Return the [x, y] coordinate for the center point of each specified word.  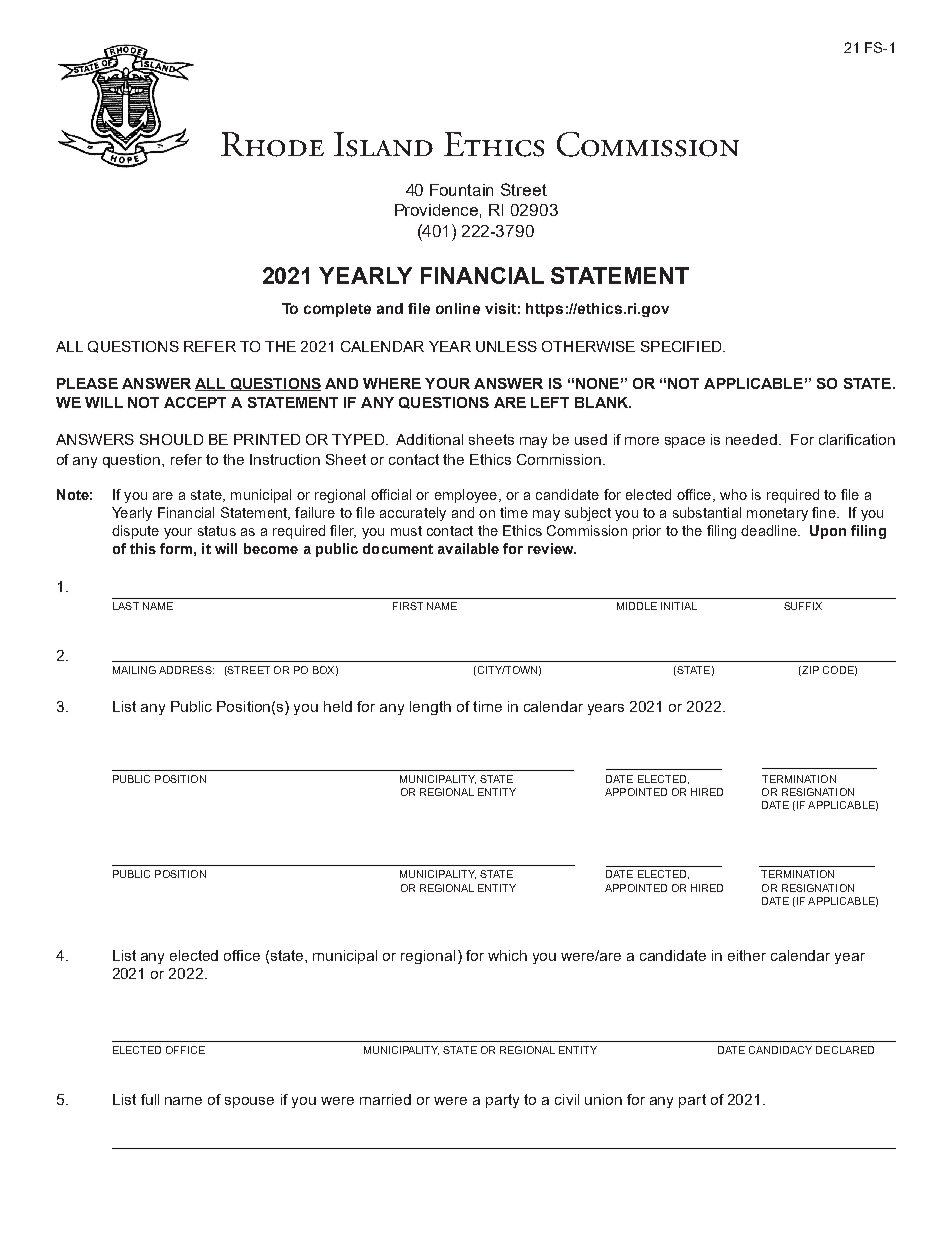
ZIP [810, 670]
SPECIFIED [682, 346]
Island [383, 144]
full [150, 1099]
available [468, 548]
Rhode [272, 144]
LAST [126, 606]
